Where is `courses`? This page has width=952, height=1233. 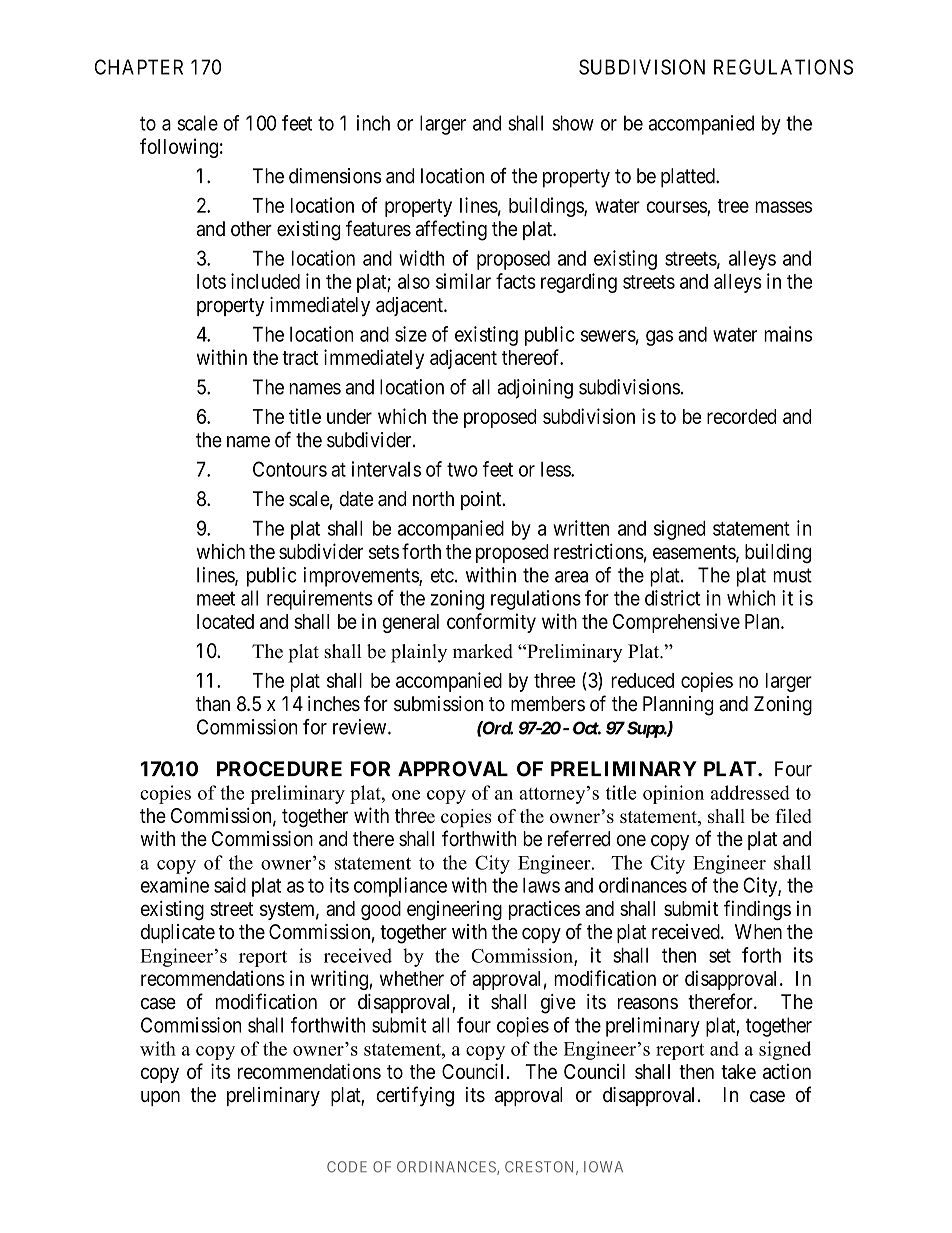 courses is located at coordinates (676, 207).
